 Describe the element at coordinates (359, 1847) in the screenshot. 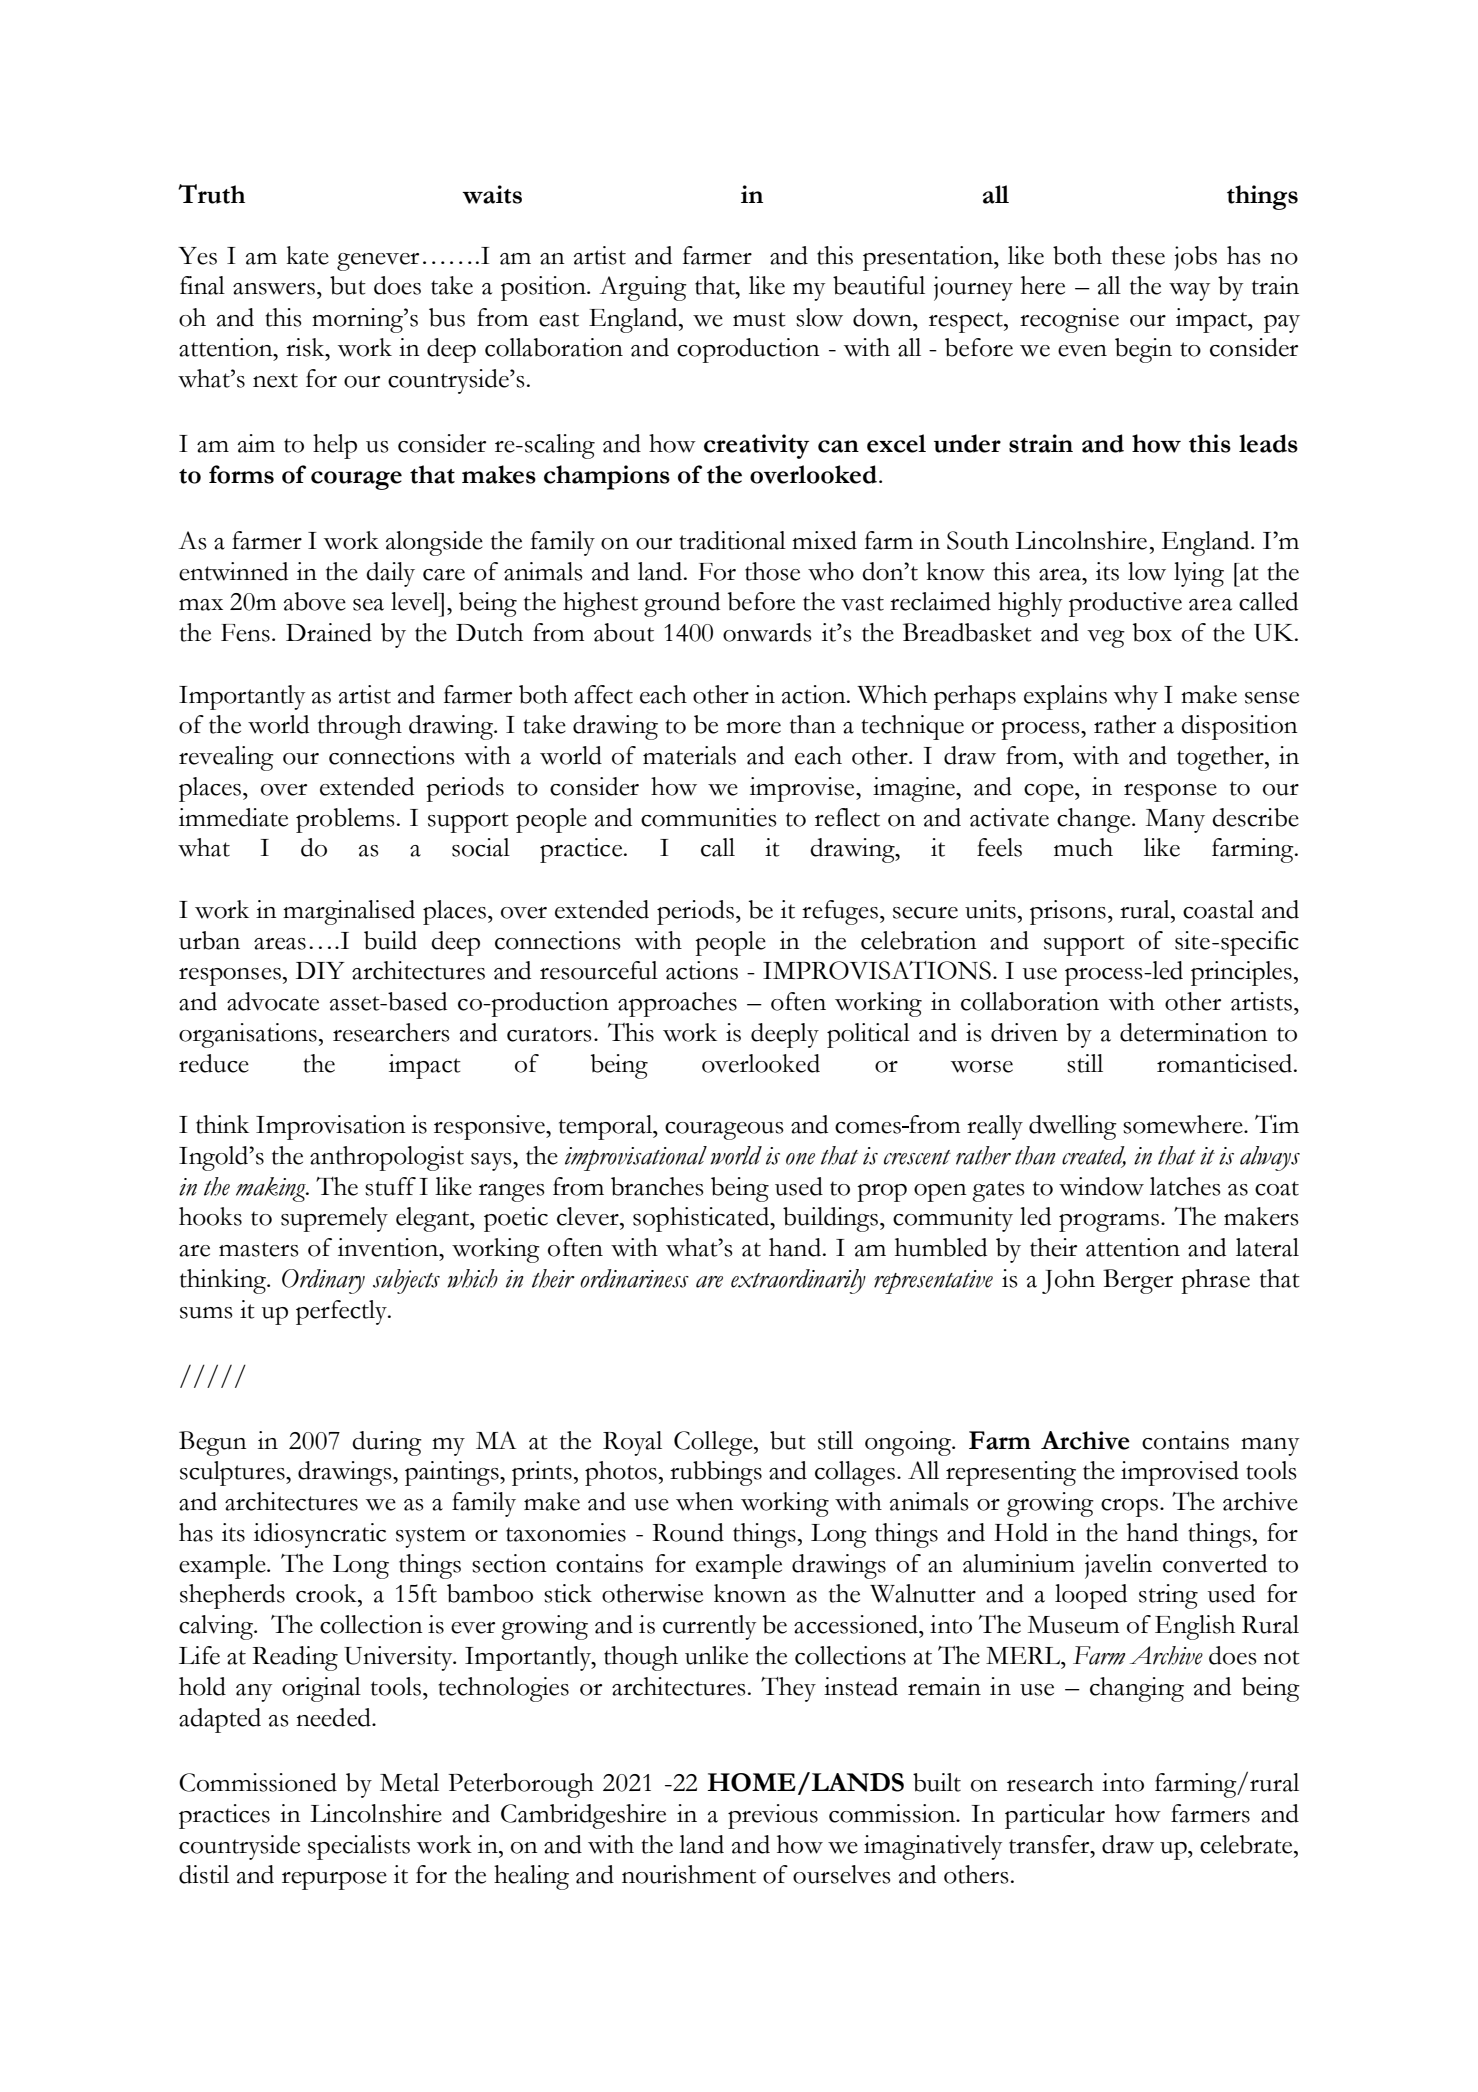

I see `specialists` at that location.
